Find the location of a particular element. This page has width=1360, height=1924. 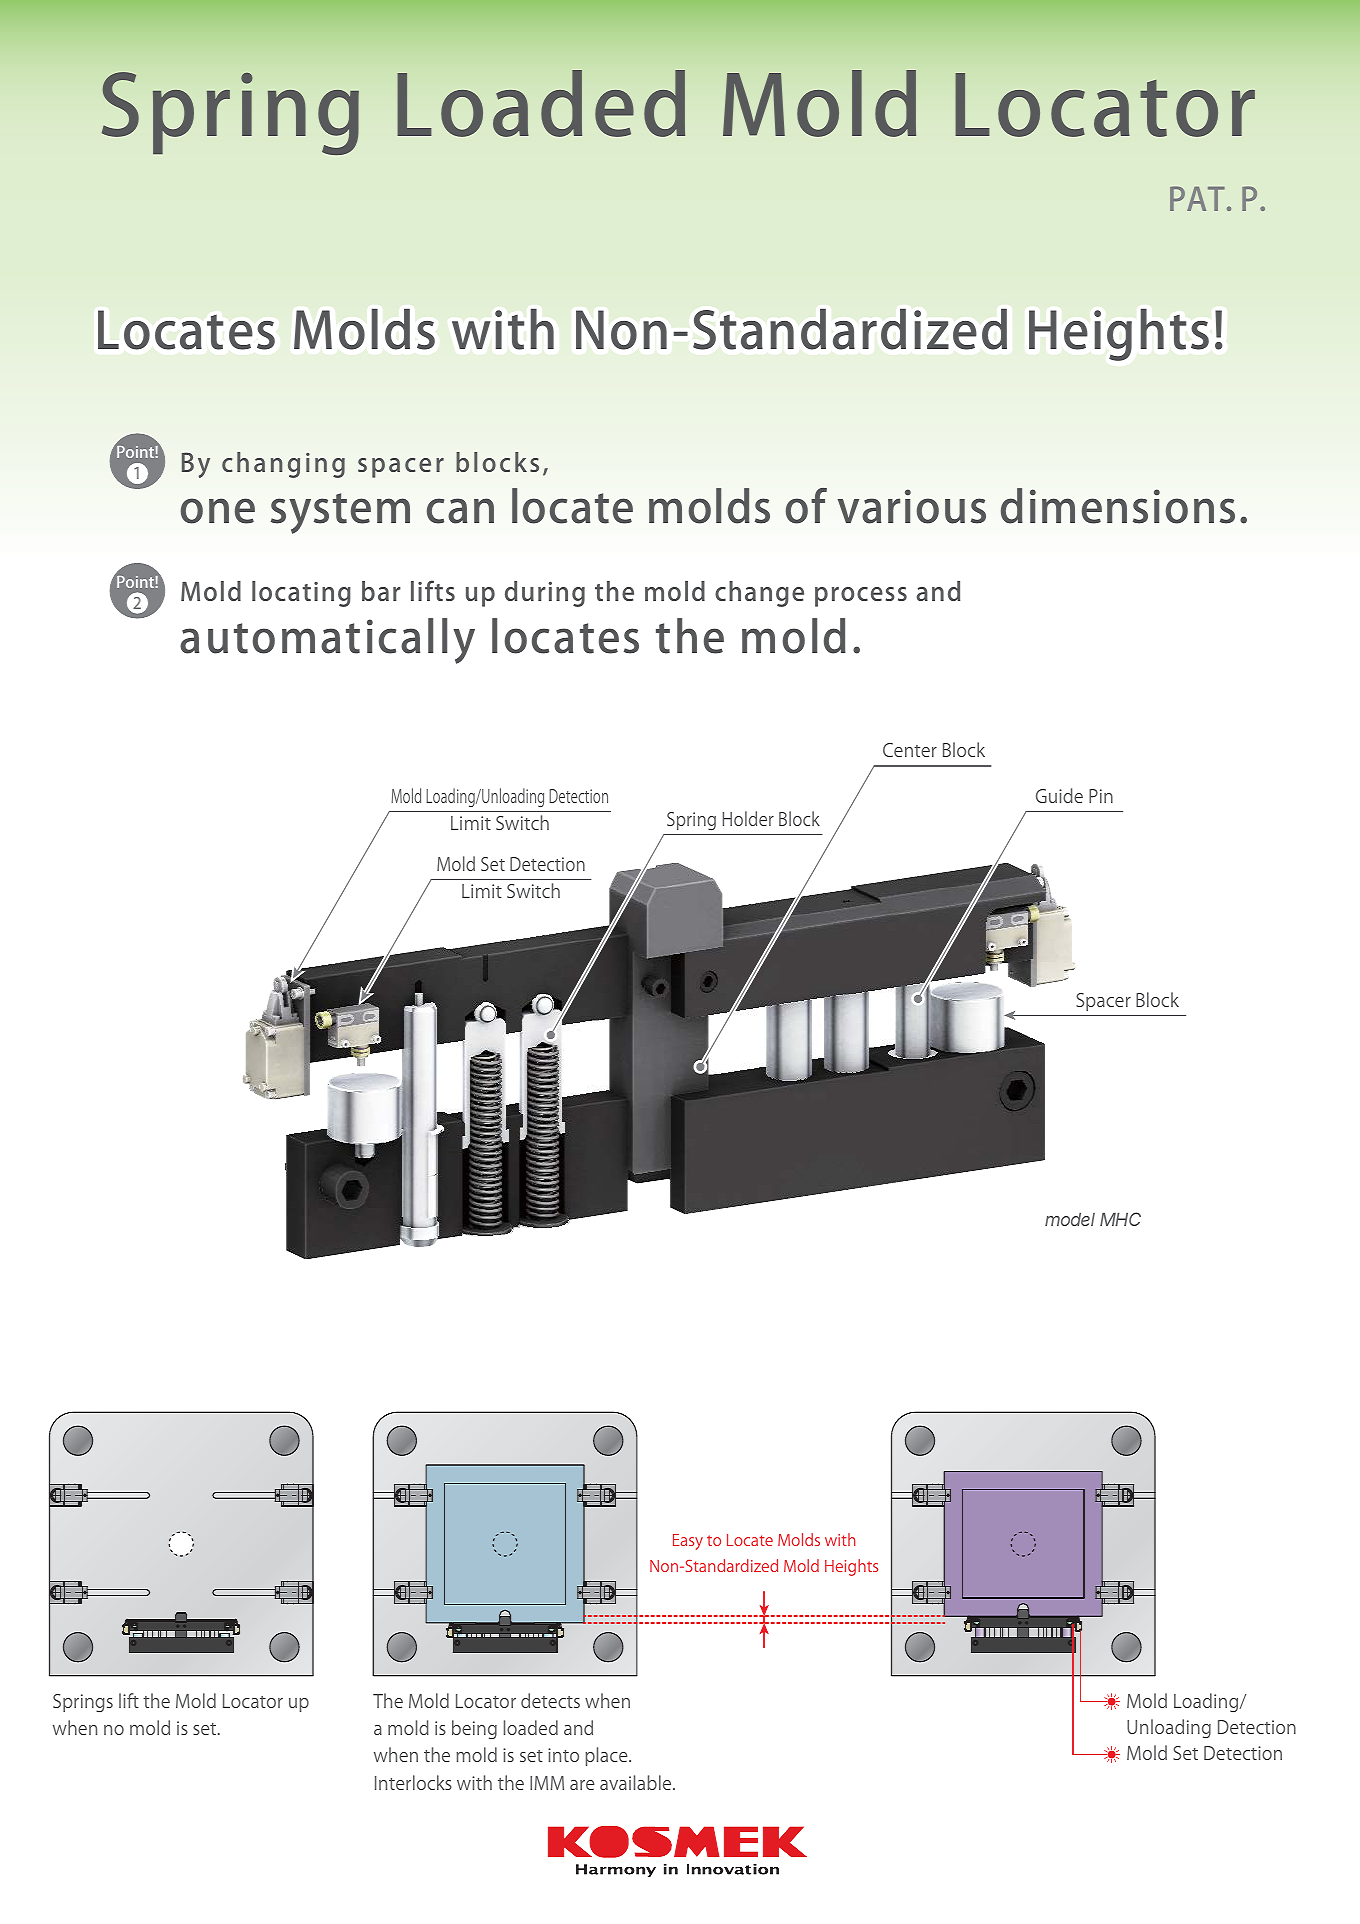

Guide is located at coordinates (1059, 795).
